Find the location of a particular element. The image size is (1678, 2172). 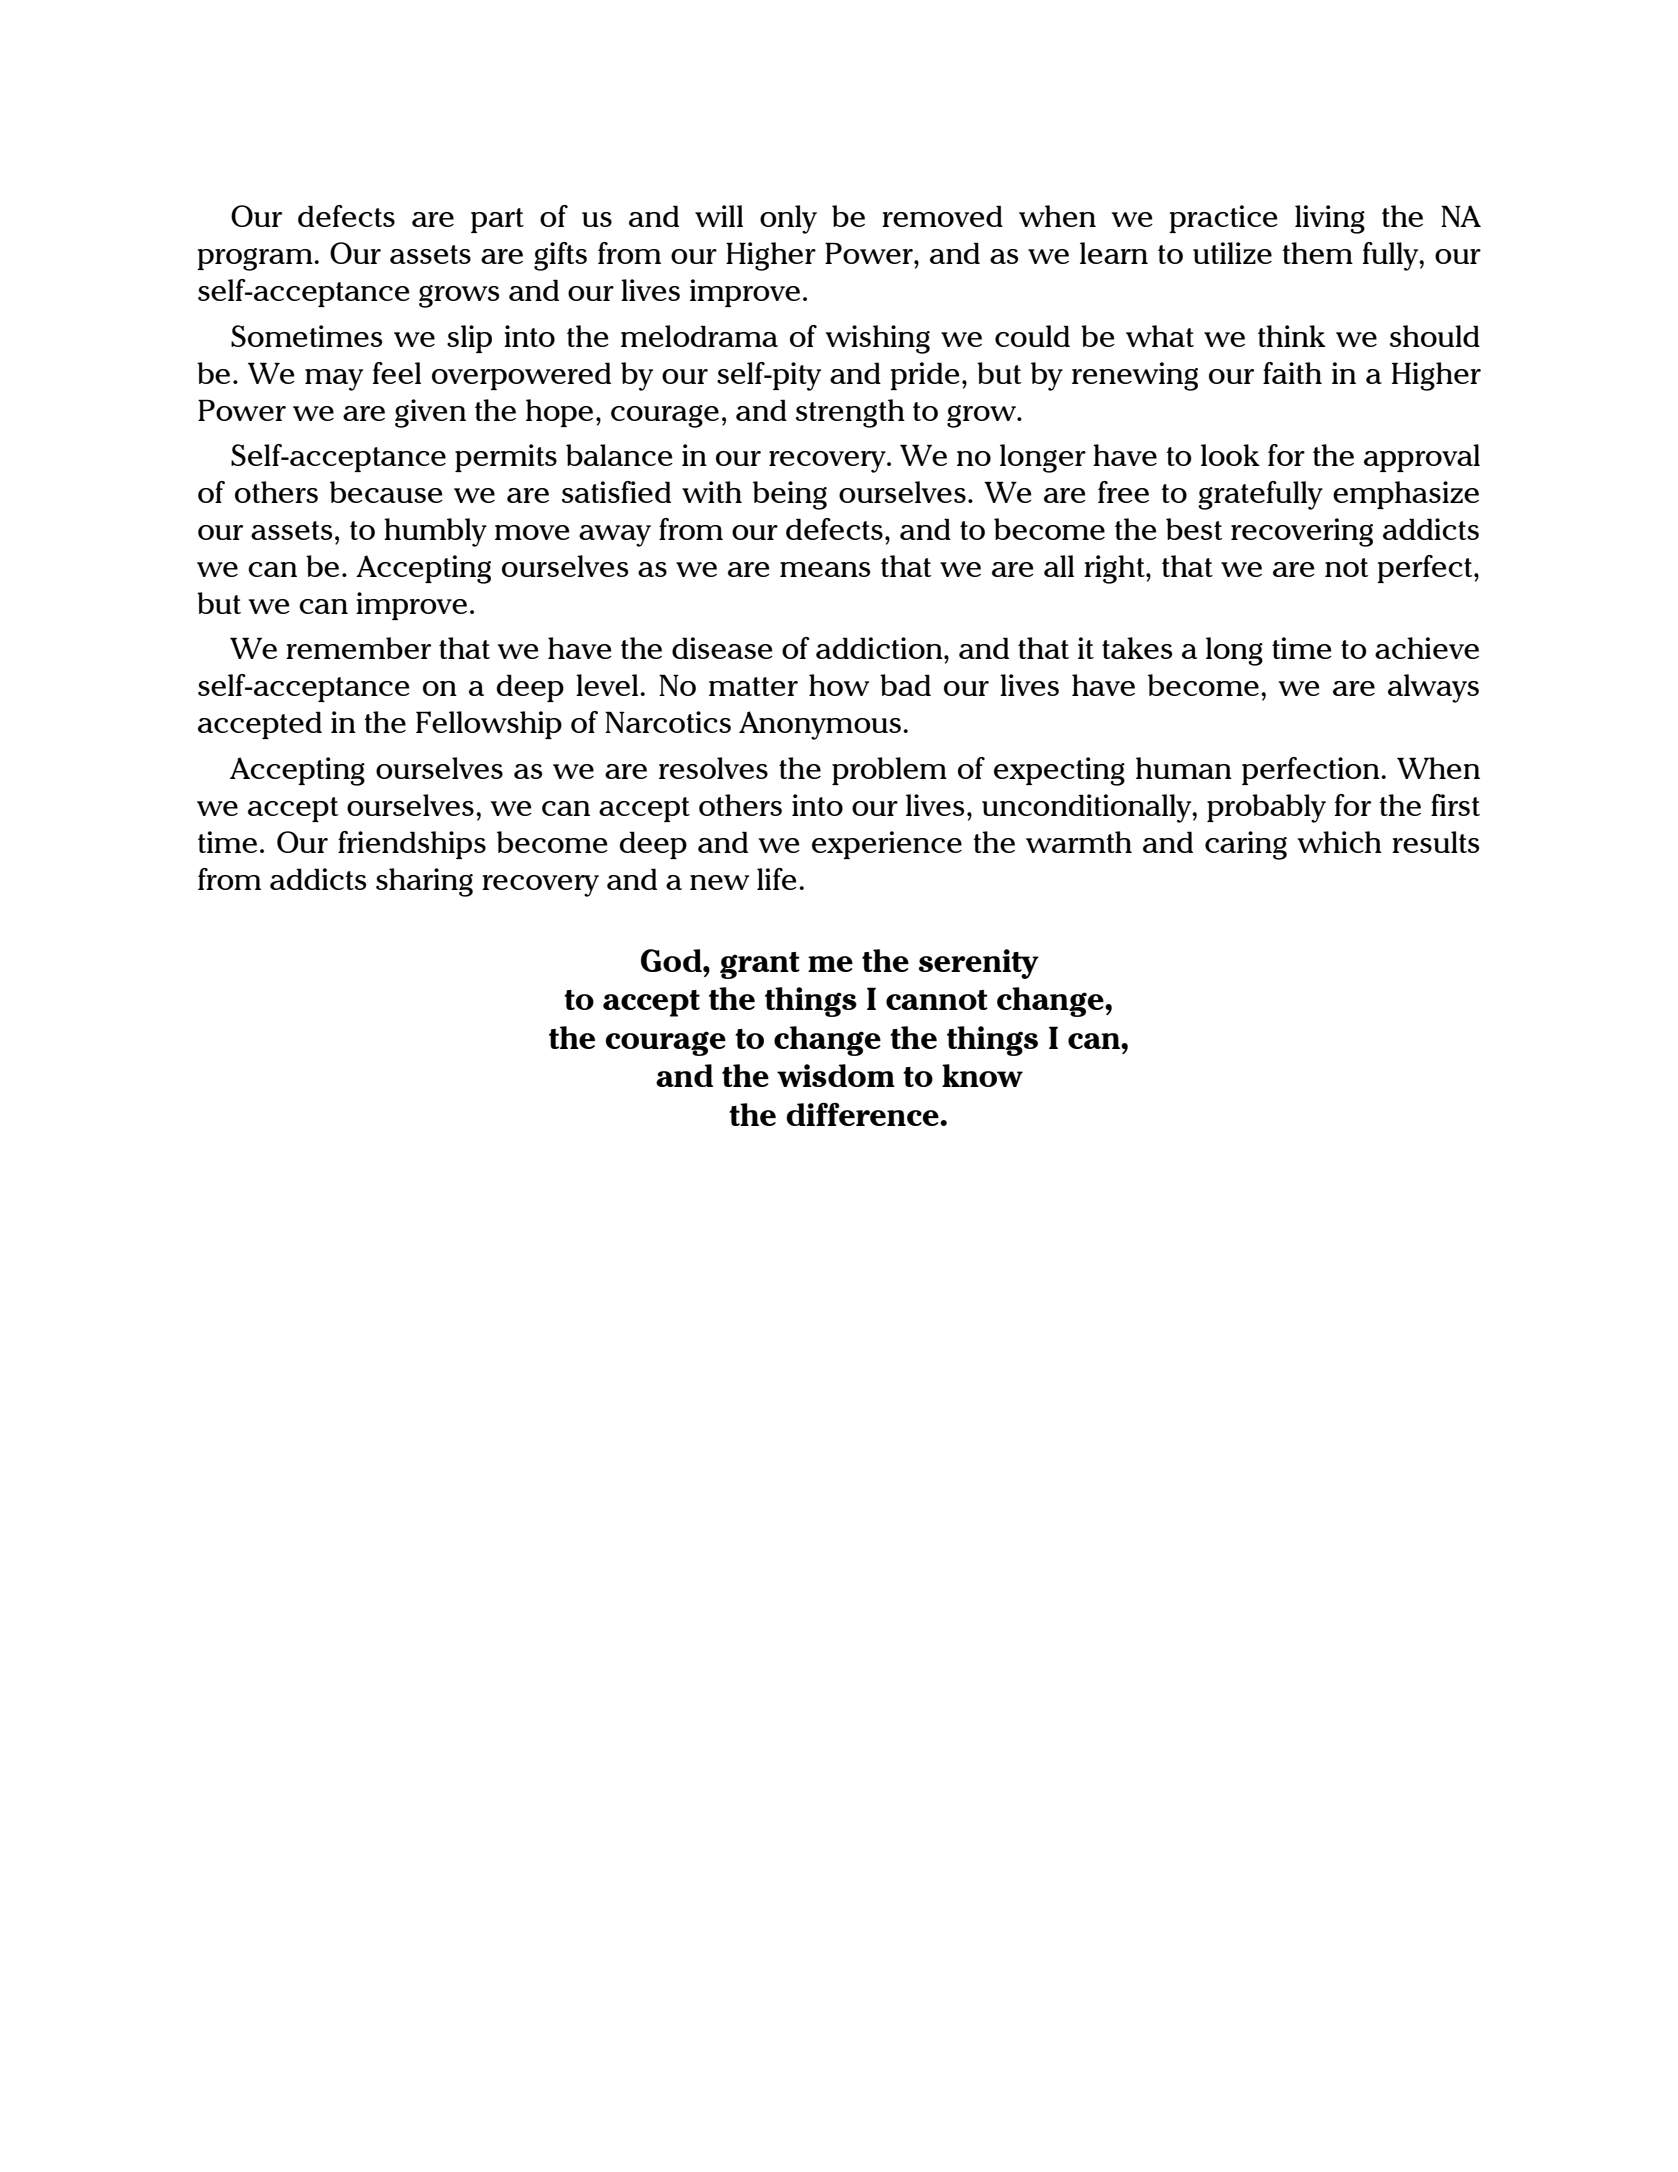

recovering is located at coordinates (1302, 532).
